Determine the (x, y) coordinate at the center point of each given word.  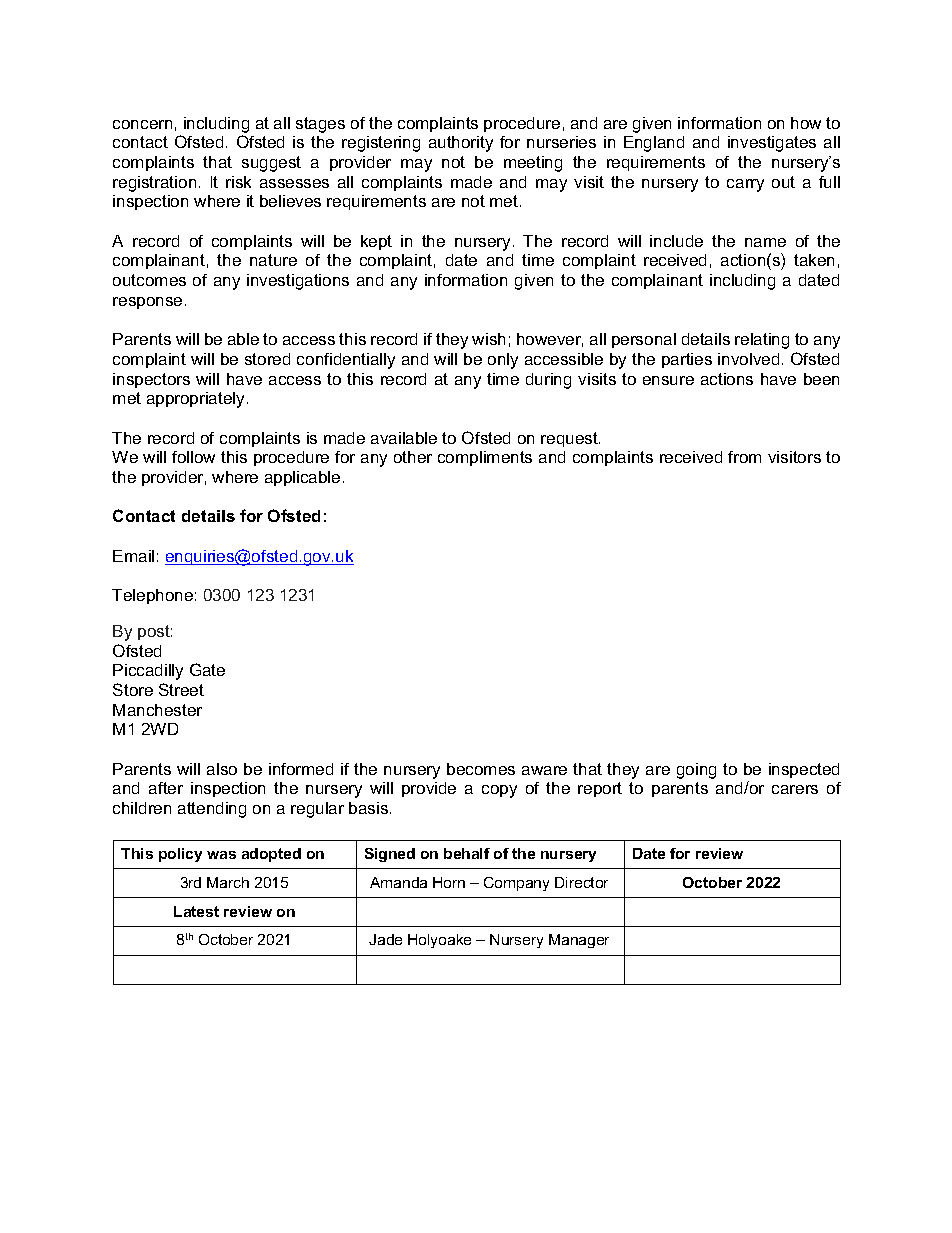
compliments (485, 458)
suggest (271, 164)
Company (516, 884)
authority (461, 144)
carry (745, 185)
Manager (579, 941)
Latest (196, 911)
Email (133, 556)
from (744, 457)
